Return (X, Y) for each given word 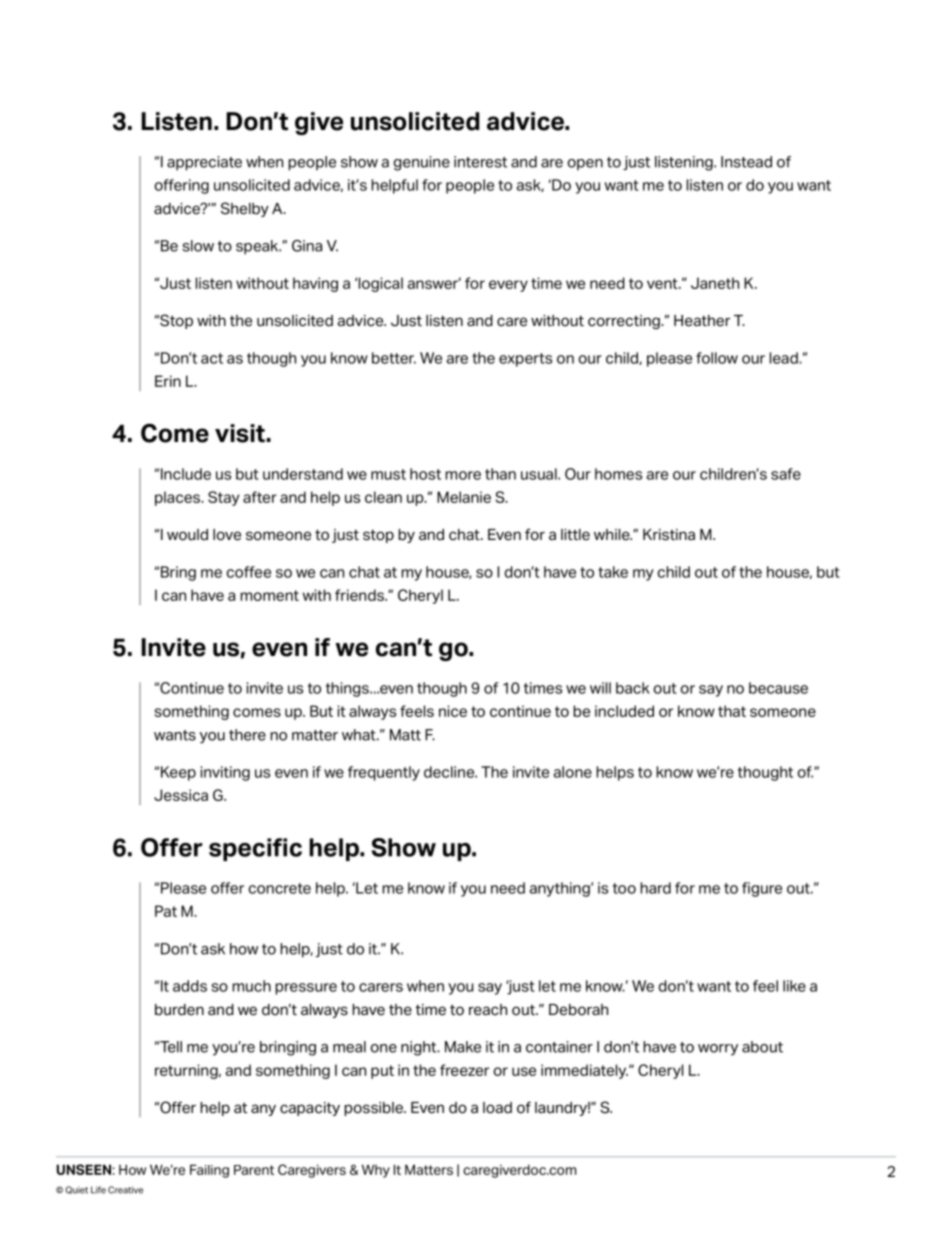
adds (190, 986)
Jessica (181, 795)
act (212, 358)
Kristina (669, 535)
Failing (209, 1171)
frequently (384, 773)
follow (717, 358)
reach (488, 1010)
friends (360, 595)
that (732, 711)
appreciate (204, 163)
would (187, 535)
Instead (746, 162)
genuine (422, 163)
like (794, 986)
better (394, 358)
